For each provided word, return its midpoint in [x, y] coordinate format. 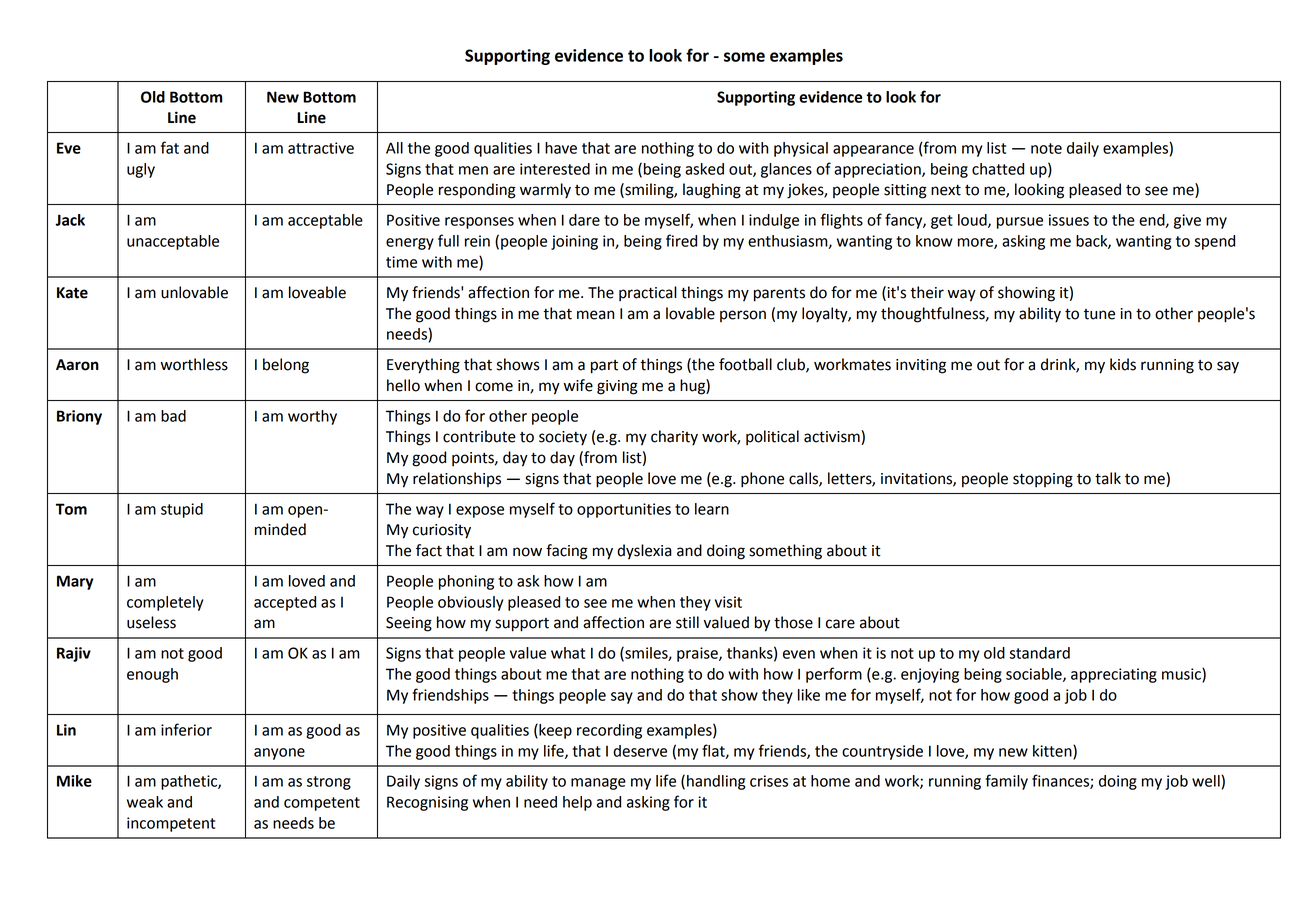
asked [704, 169]
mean [595, 315]
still [687, 622]
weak [145, 802]
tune [1099, 314]
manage [598, 784]
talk [1108, 478]
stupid [182, 510]
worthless [194, 364]
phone [762, 480]
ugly [141, 170]
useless [151, 622]
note [1046, 148]
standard [1040, 653]
